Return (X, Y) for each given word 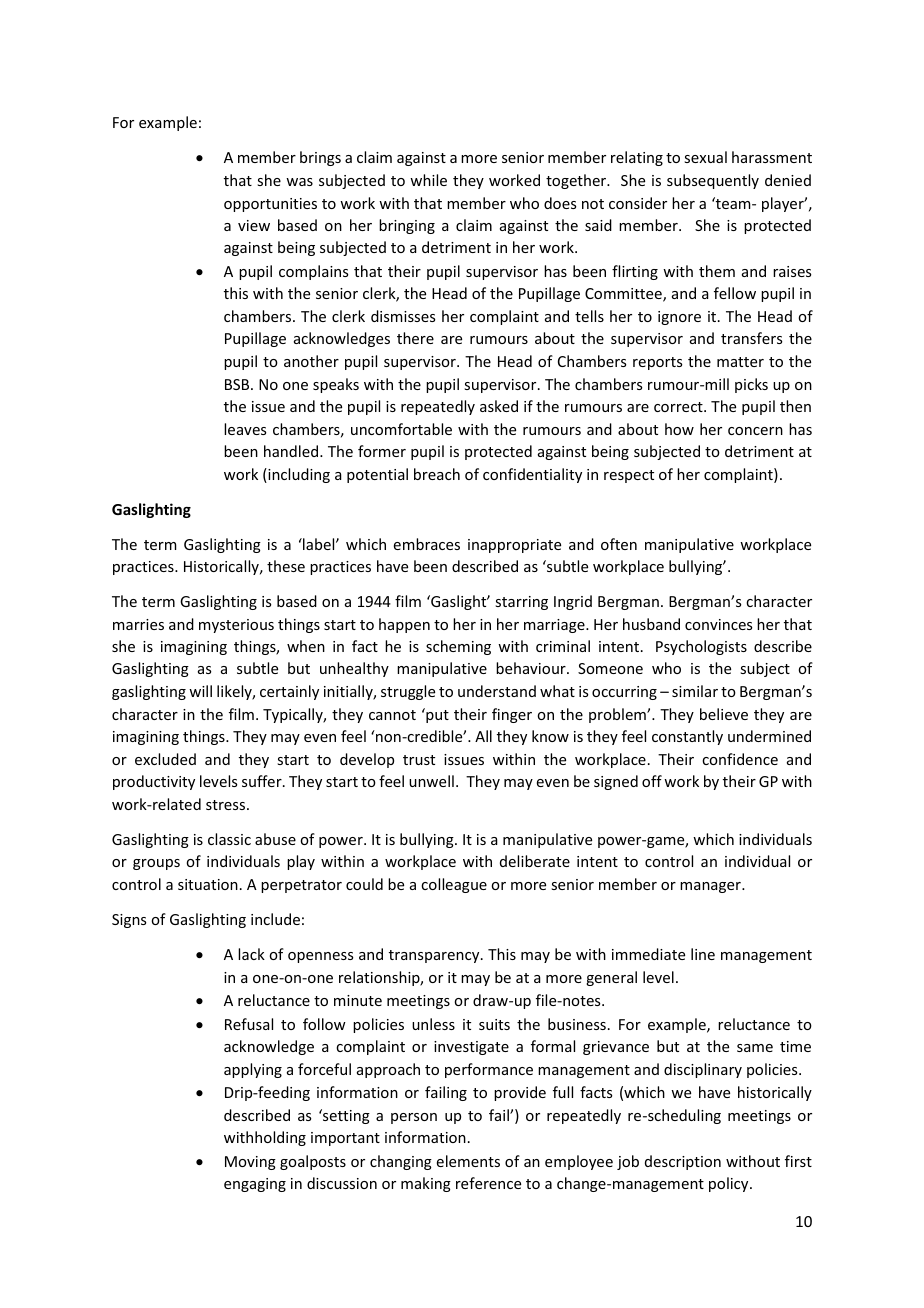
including (298, 475)
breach (437, 474)
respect (629, 476)
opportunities (270, 205)
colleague (454, 885)
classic (229, 839)
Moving (250, 1163)
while (428, 180)
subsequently (713, 181)
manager (711, 887)
